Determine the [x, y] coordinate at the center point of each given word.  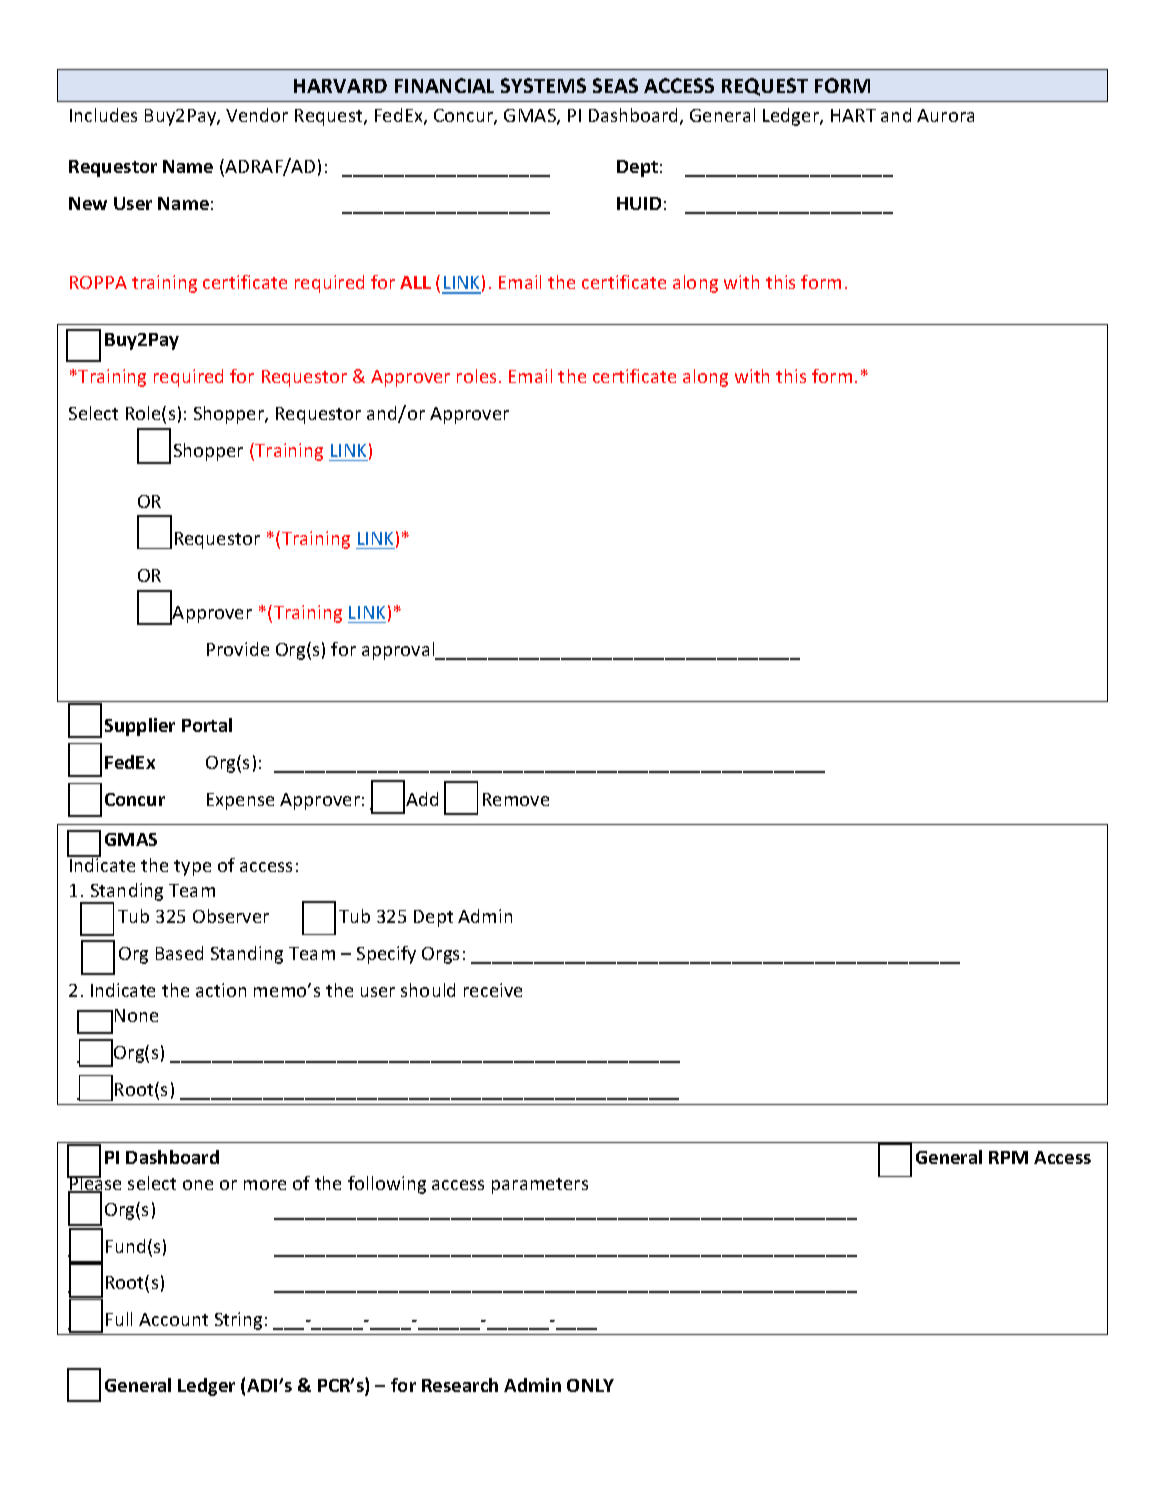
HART [853, 115]
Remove [516, 799]
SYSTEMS [543, 85]
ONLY [590, 1385]
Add [422, 799]
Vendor [257, 115]
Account [173, 1319]
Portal [207, 725]
